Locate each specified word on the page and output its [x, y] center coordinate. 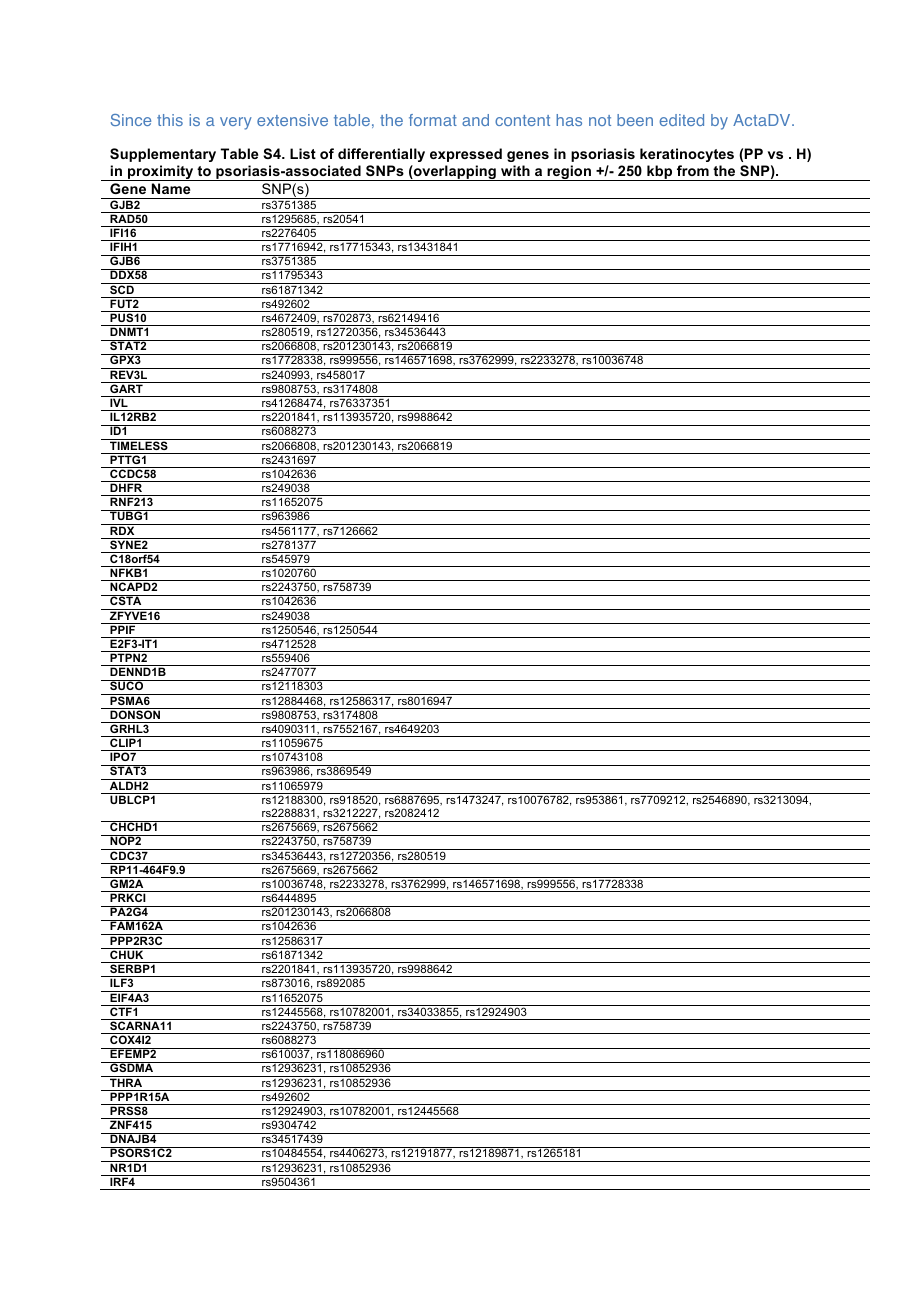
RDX [122, 529]
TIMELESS [139, 444]
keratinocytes [687, 155]
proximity [161, 173]
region [569, 173]
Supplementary [163, 155]
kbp [660, 173]
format [433, 120]
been [635, 120]
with [515, 170]
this [170, 120]
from [693, 170]
